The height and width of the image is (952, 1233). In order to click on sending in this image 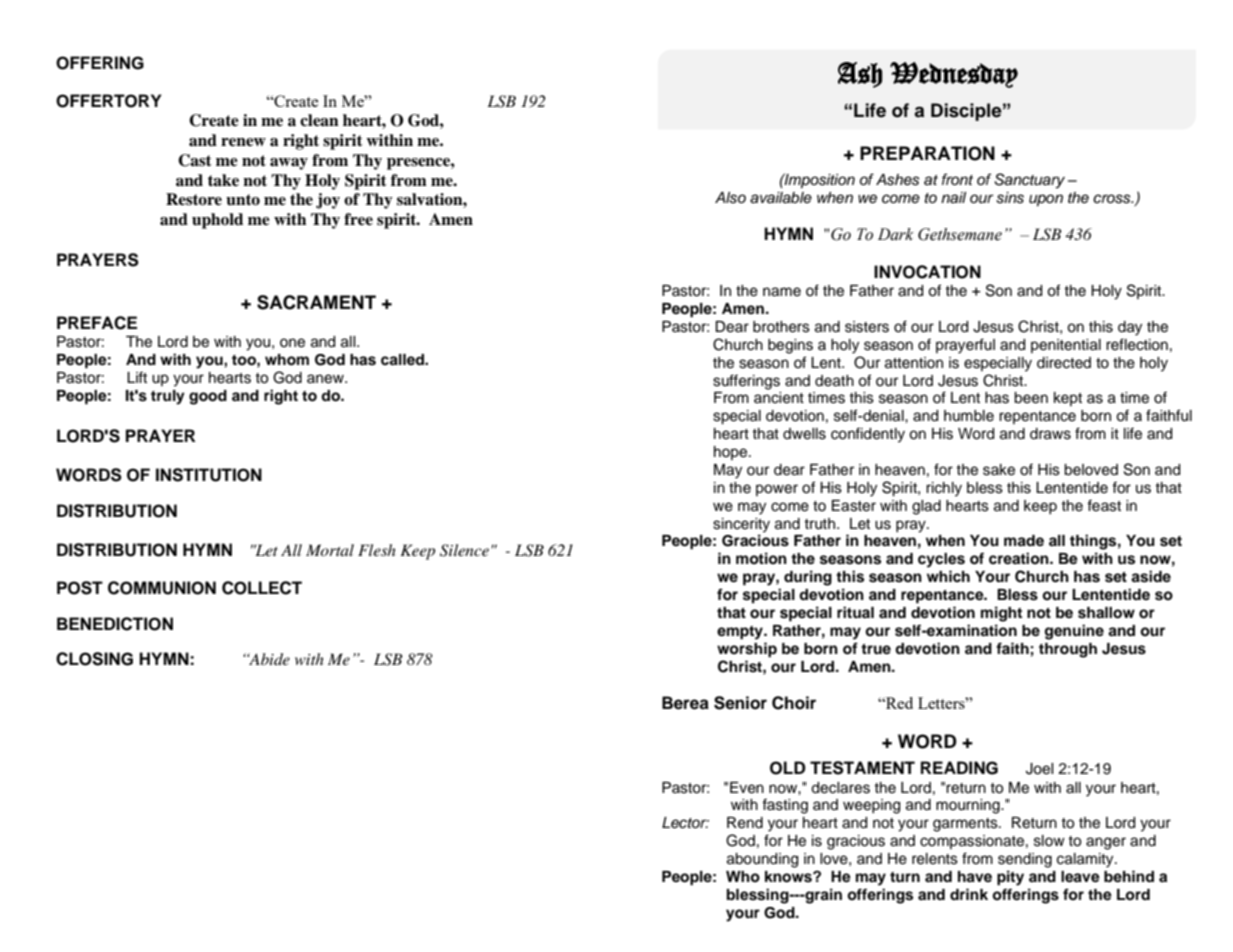, I will do `click(1025, 860)`.
